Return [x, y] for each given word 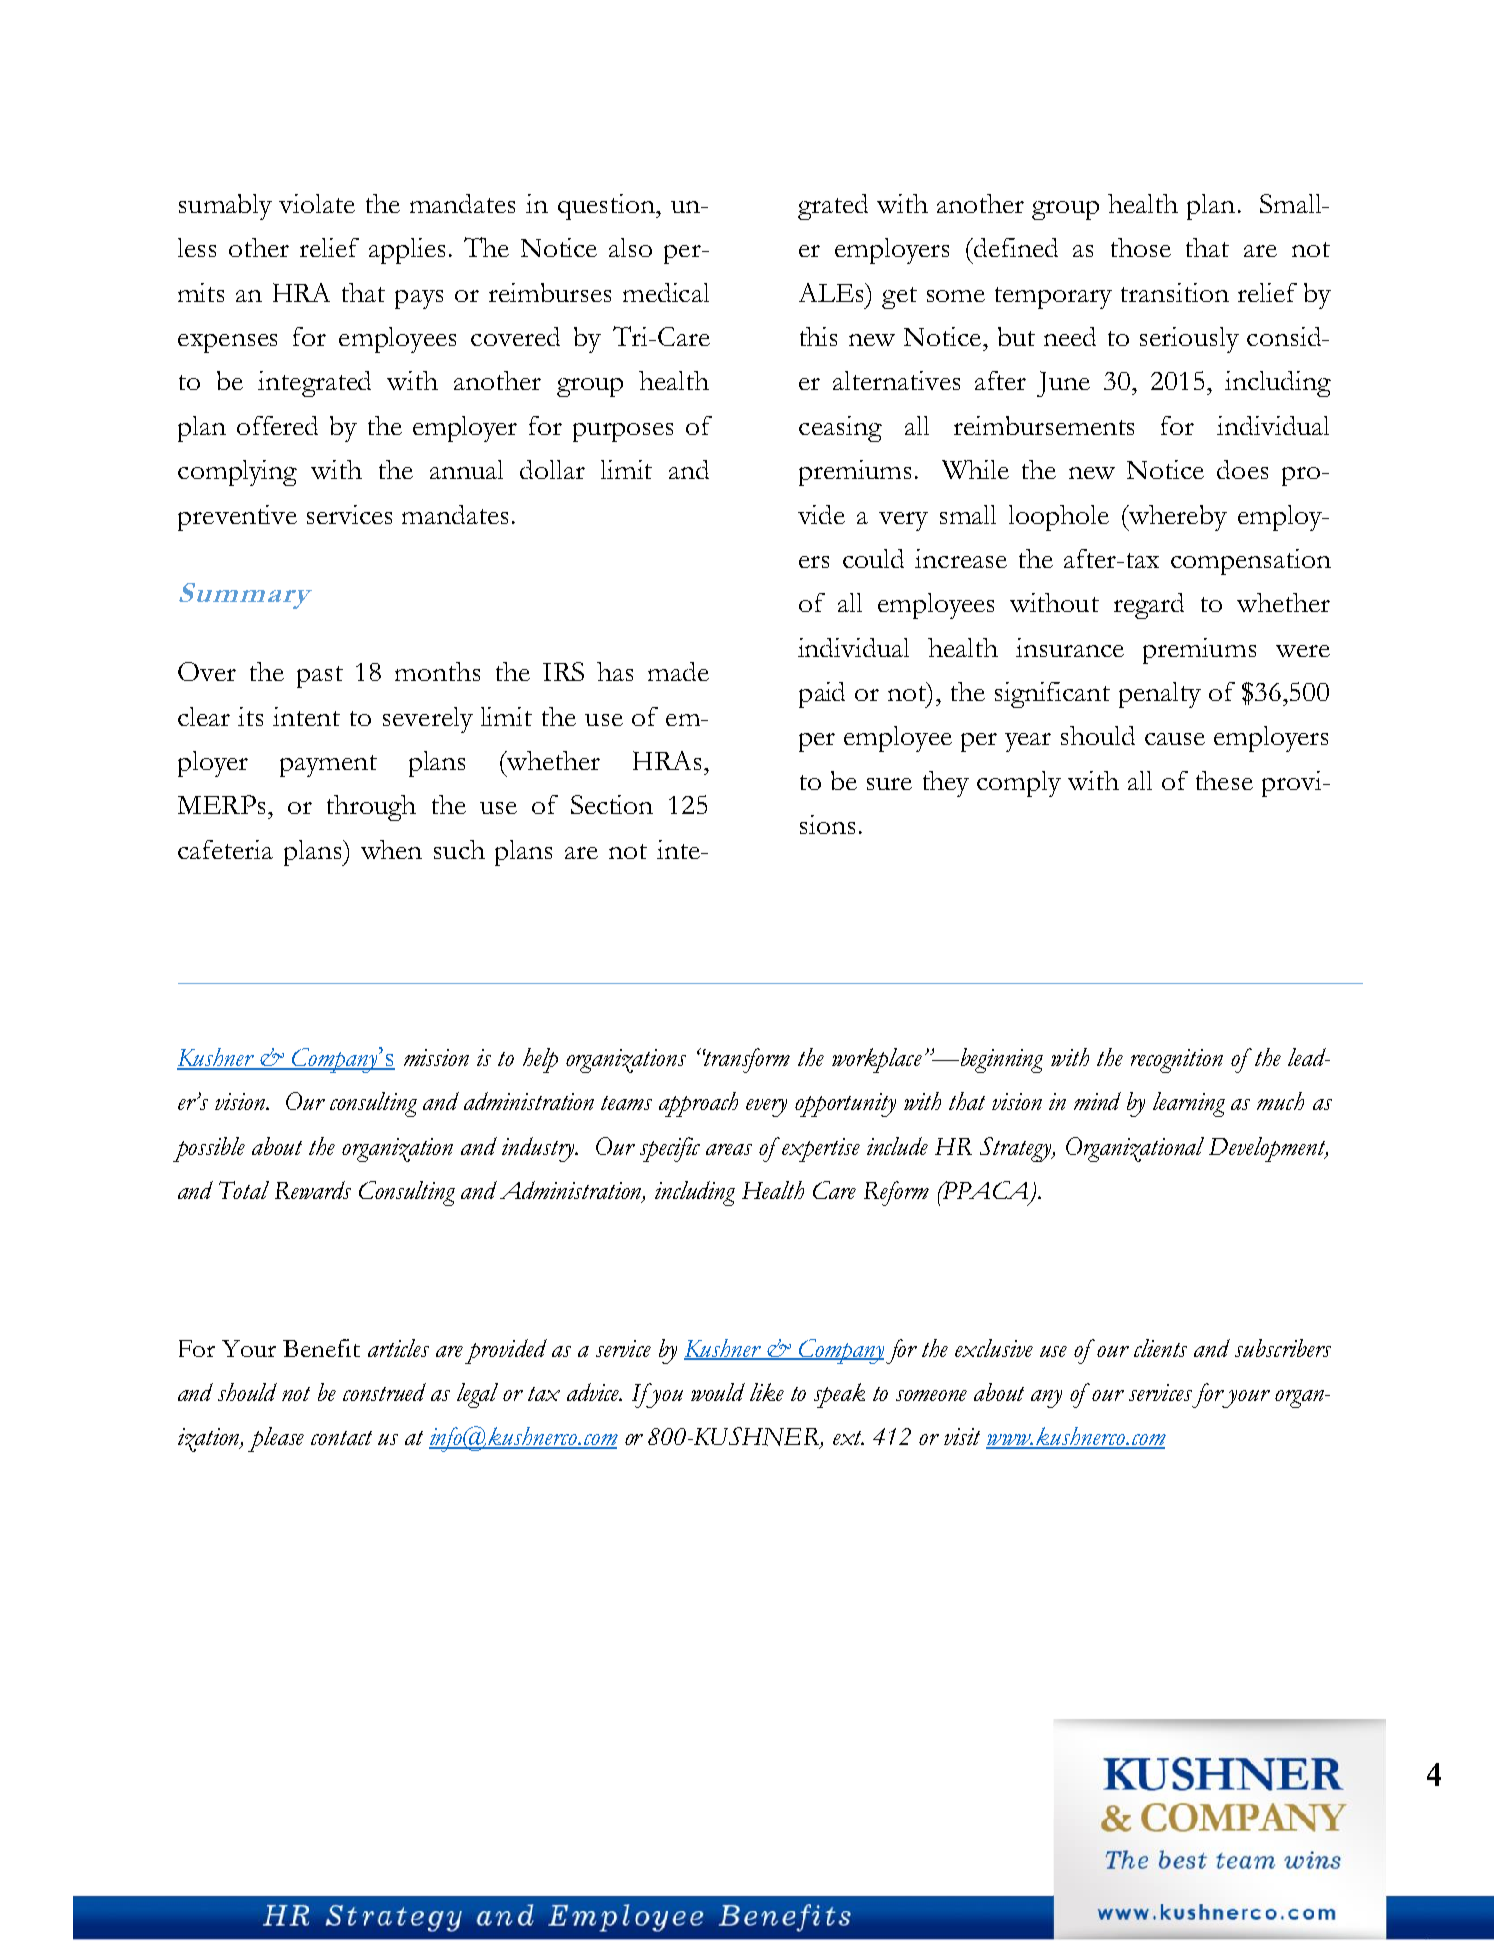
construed [384, 1392]
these [1224, 780]
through [371, 808]
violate [317, 203]
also [630, 247]
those [1141, 247]
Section [612, 804]
